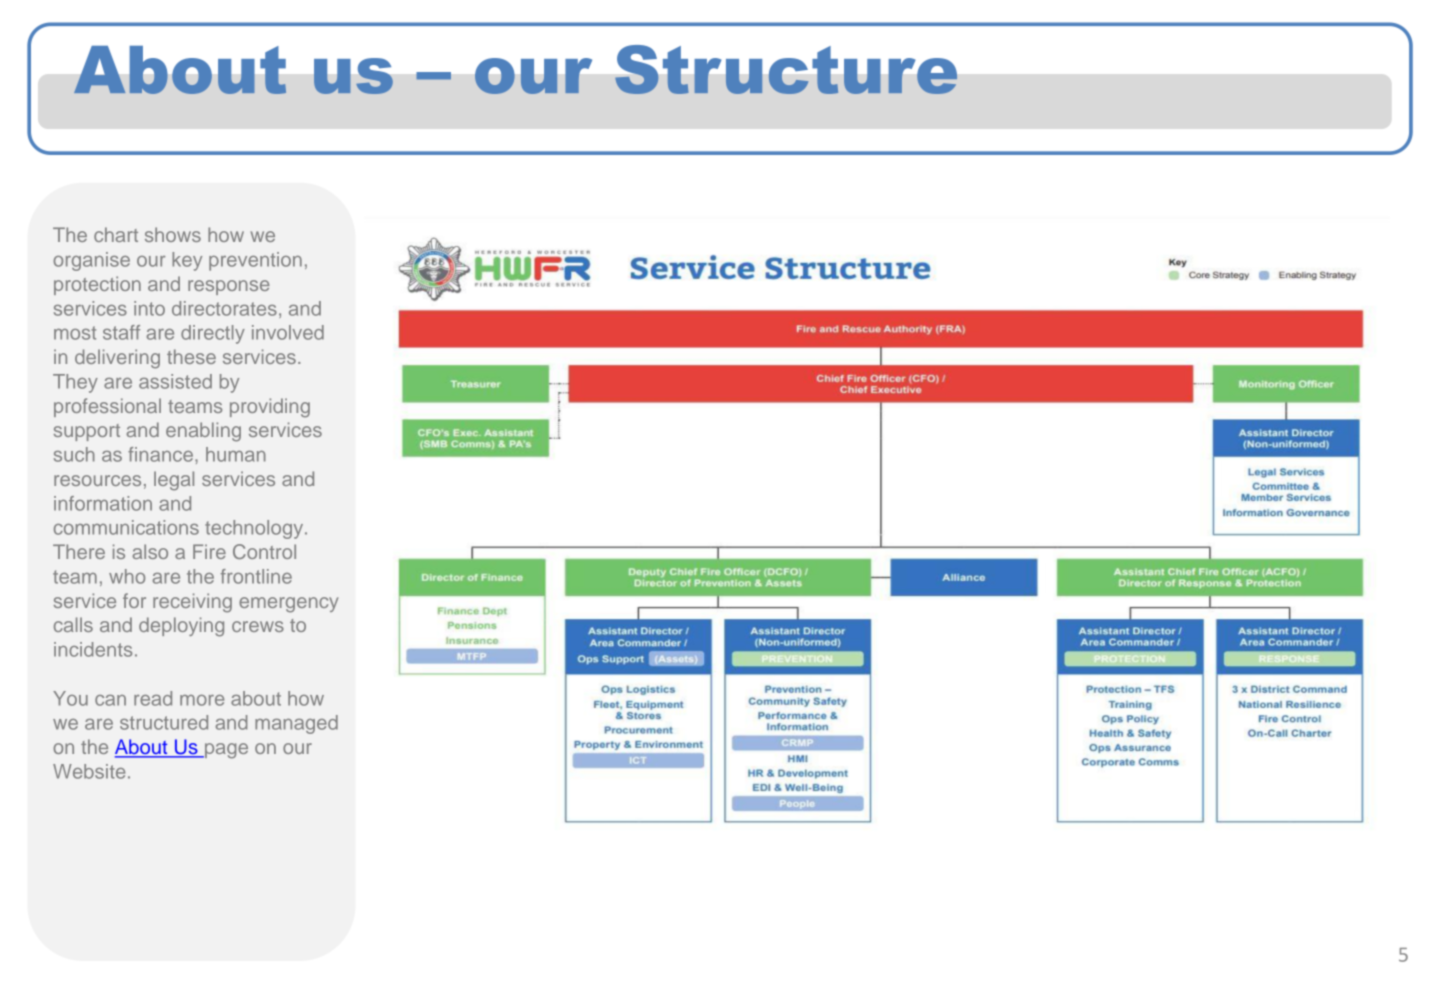 This page has width=1440, height=997. Describe the element at coordinates (89, 771) in the page. I see `Website` at that location.
